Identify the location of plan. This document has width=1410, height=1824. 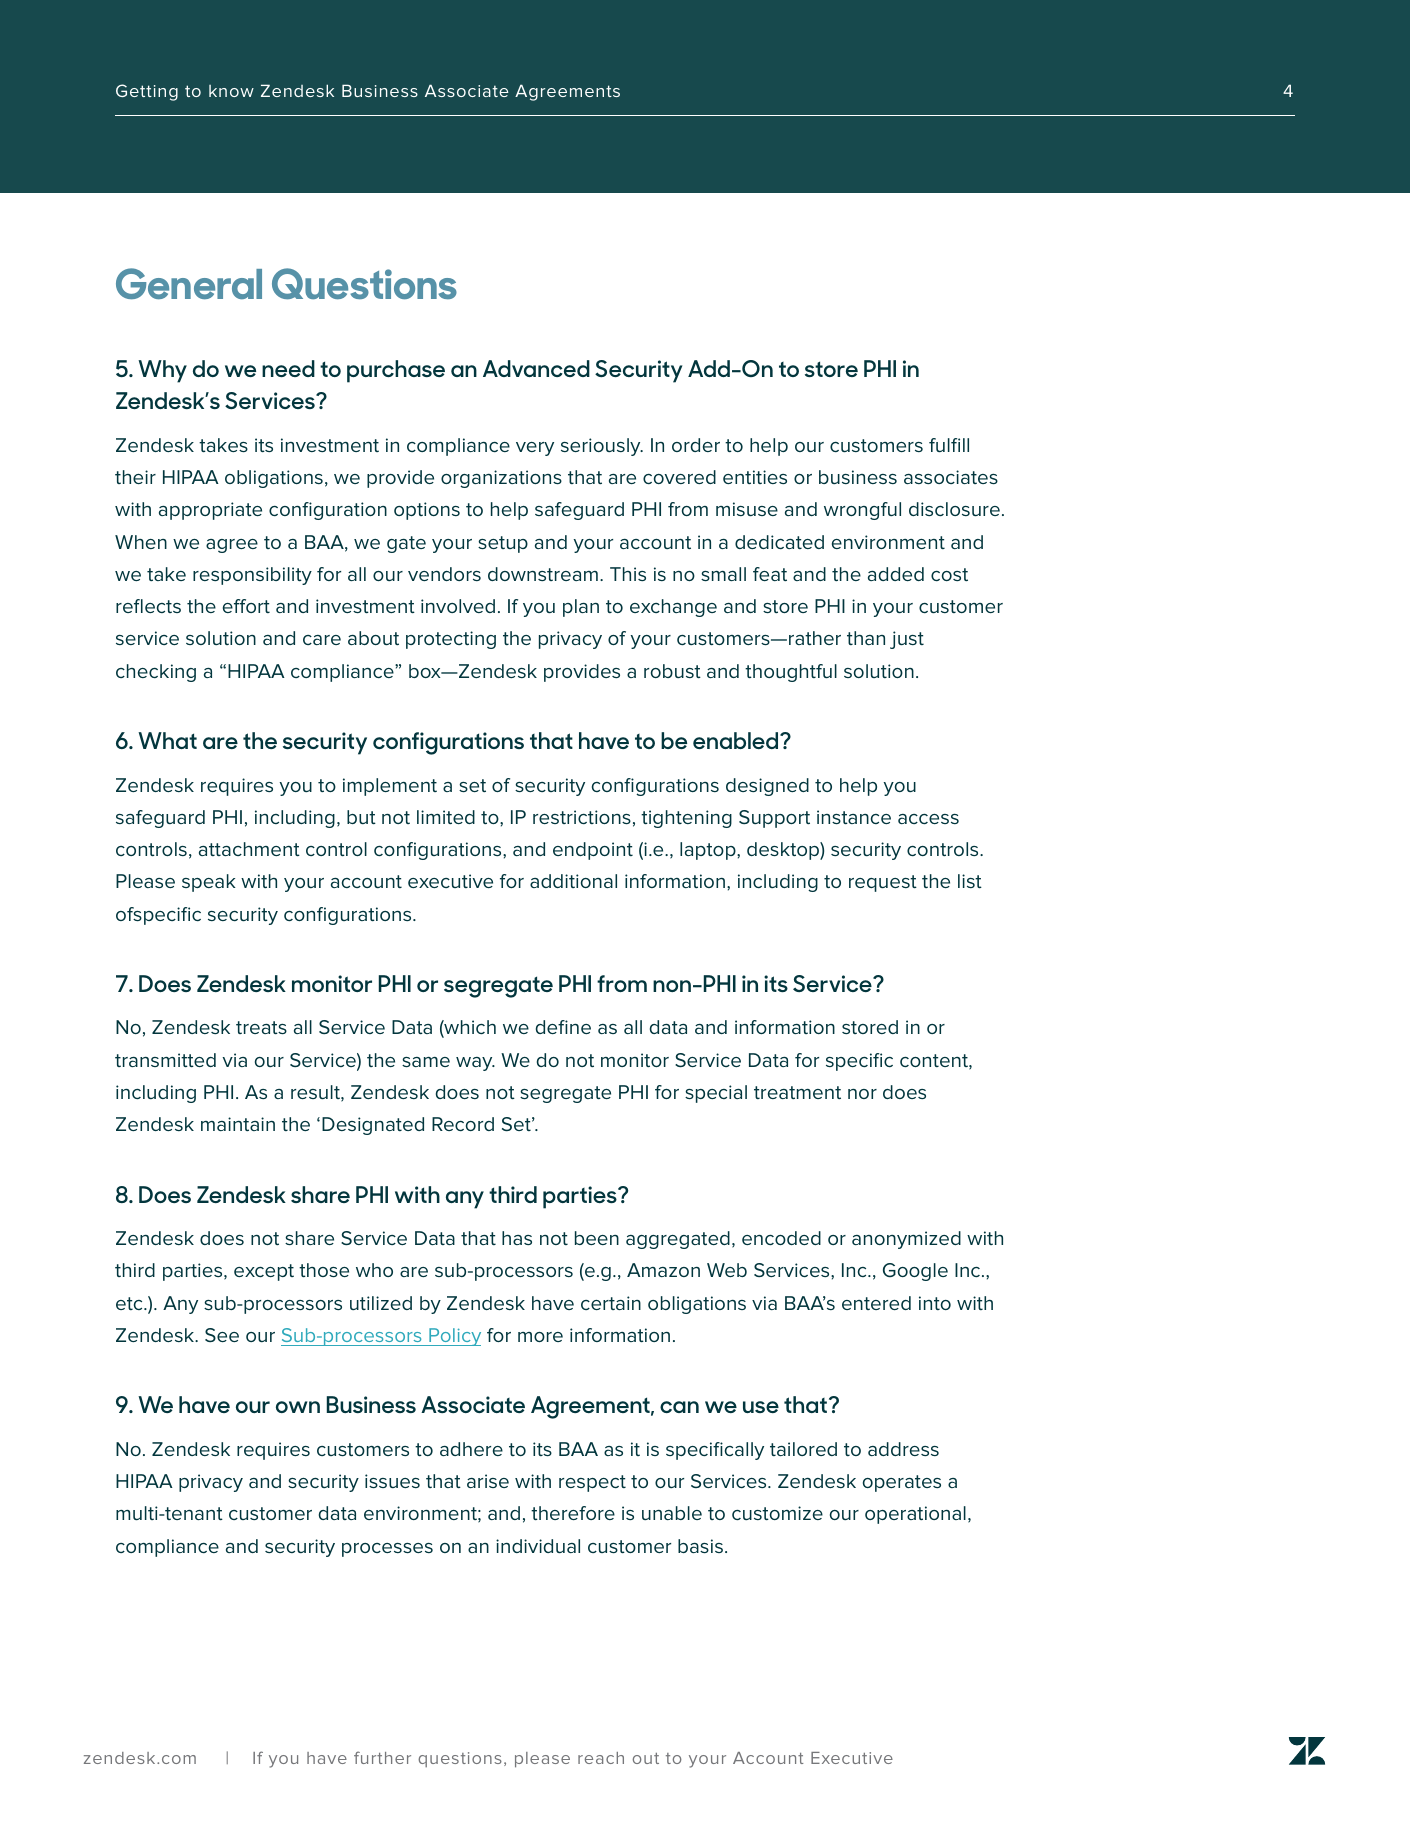
(581, 608).
